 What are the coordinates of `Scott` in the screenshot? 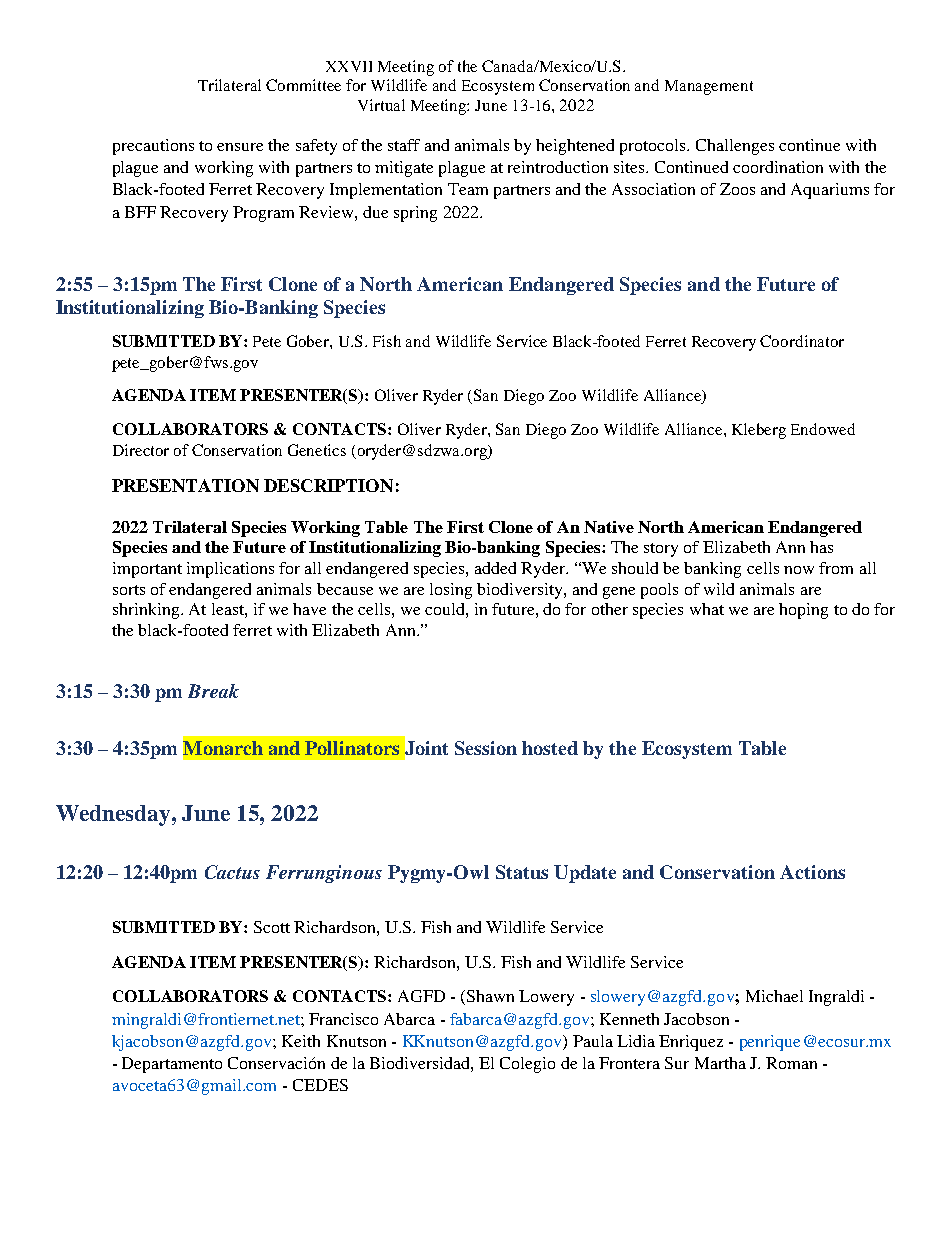 It's located at (272, 927).
